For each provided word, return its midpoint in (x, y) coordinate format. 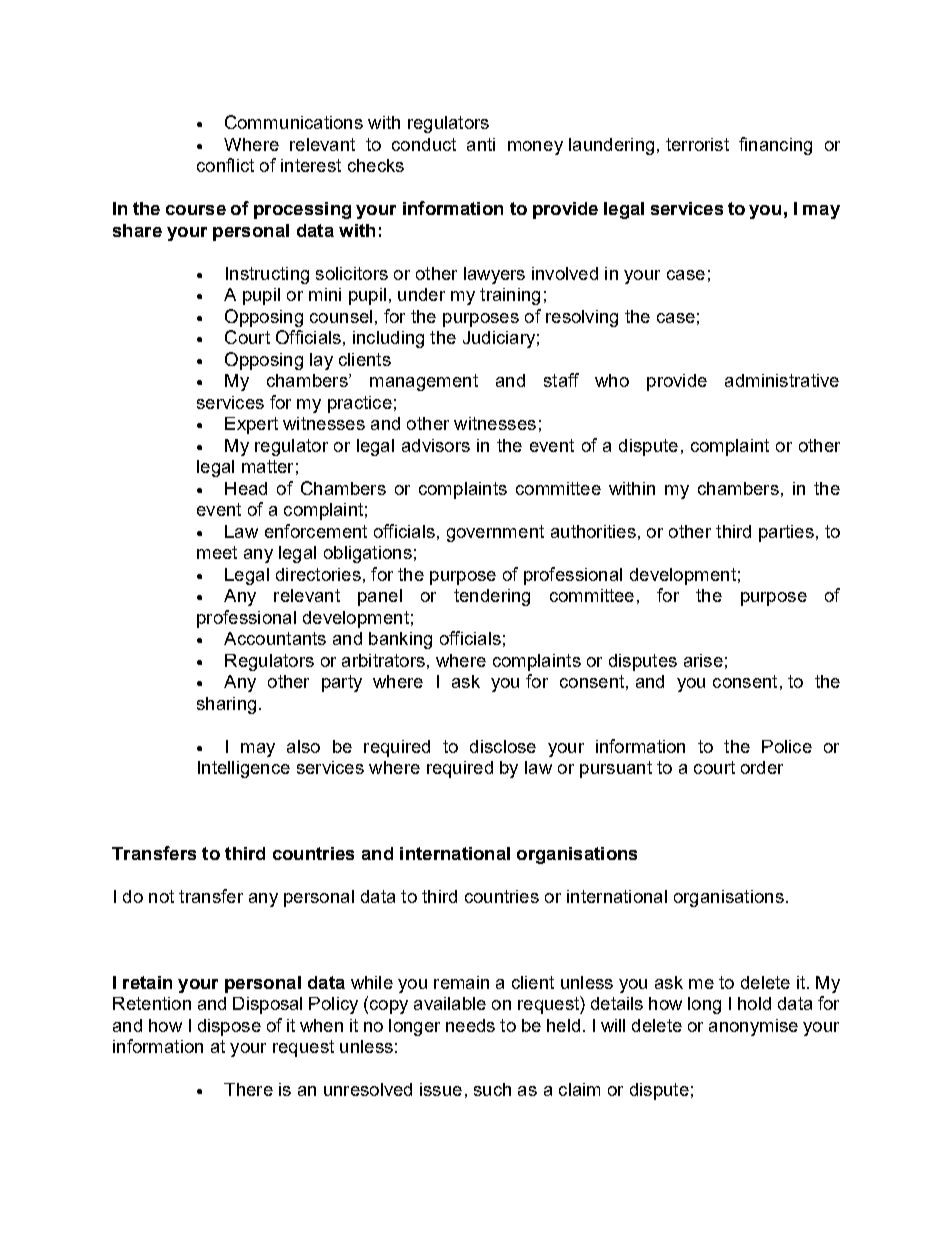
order (762, 767)
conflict (225, 165)
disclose (503, 746)
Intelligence (244, 769)
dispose (229, 1027)
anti (481, 144)
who (612, 380)
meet (217, 552)
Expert (251, 425)
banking (400, 640)
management (424, 382)
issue (441, 1089)
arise (703, 660)
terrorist (697, 144)
